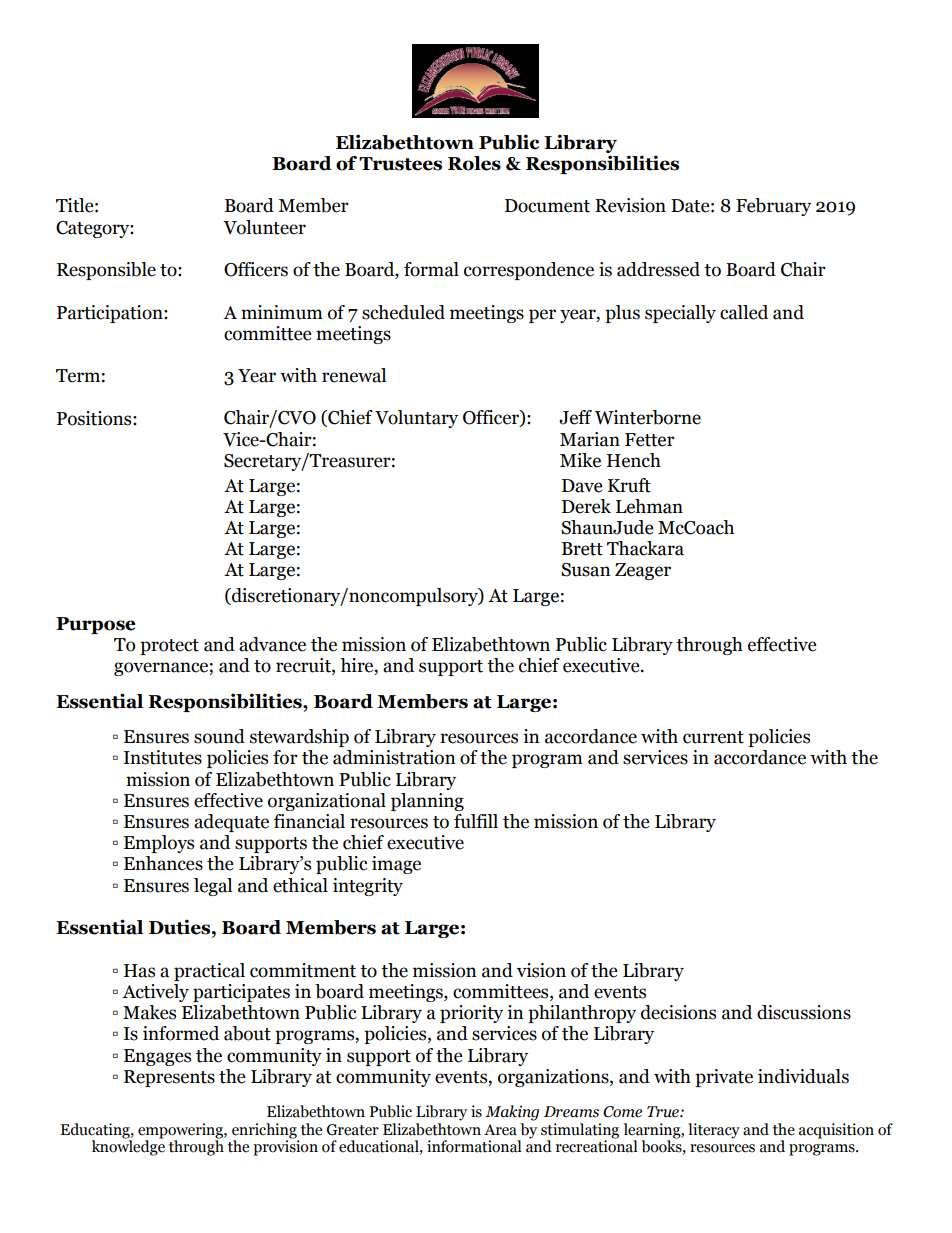 This screenshot has height=1233, width=952. Describe the element at coordinates (169, 647) in the screenshot. I see `protect` at that location.
